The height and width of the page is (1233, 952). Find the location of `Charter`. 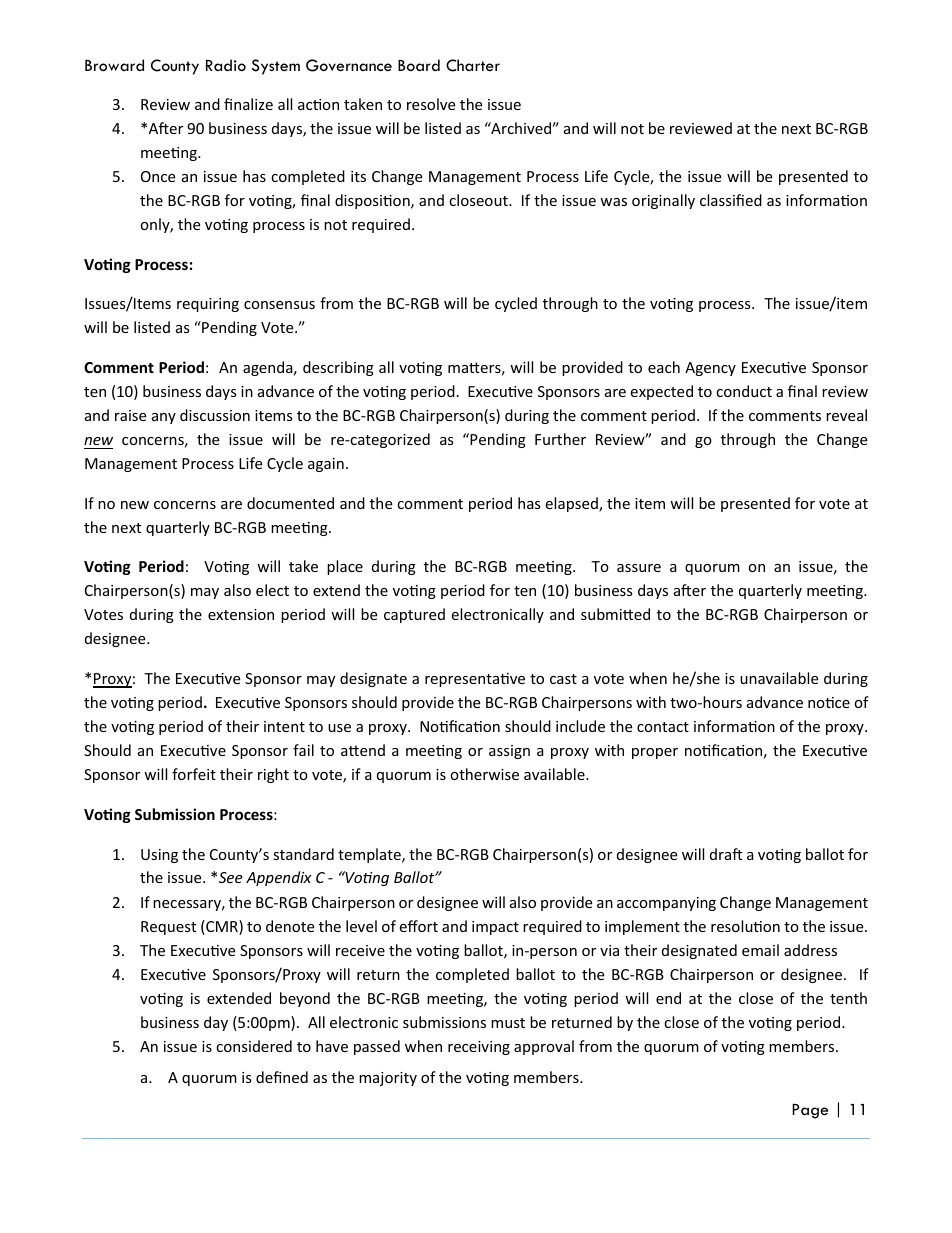

Charter is located at coordinates (473, 65).
